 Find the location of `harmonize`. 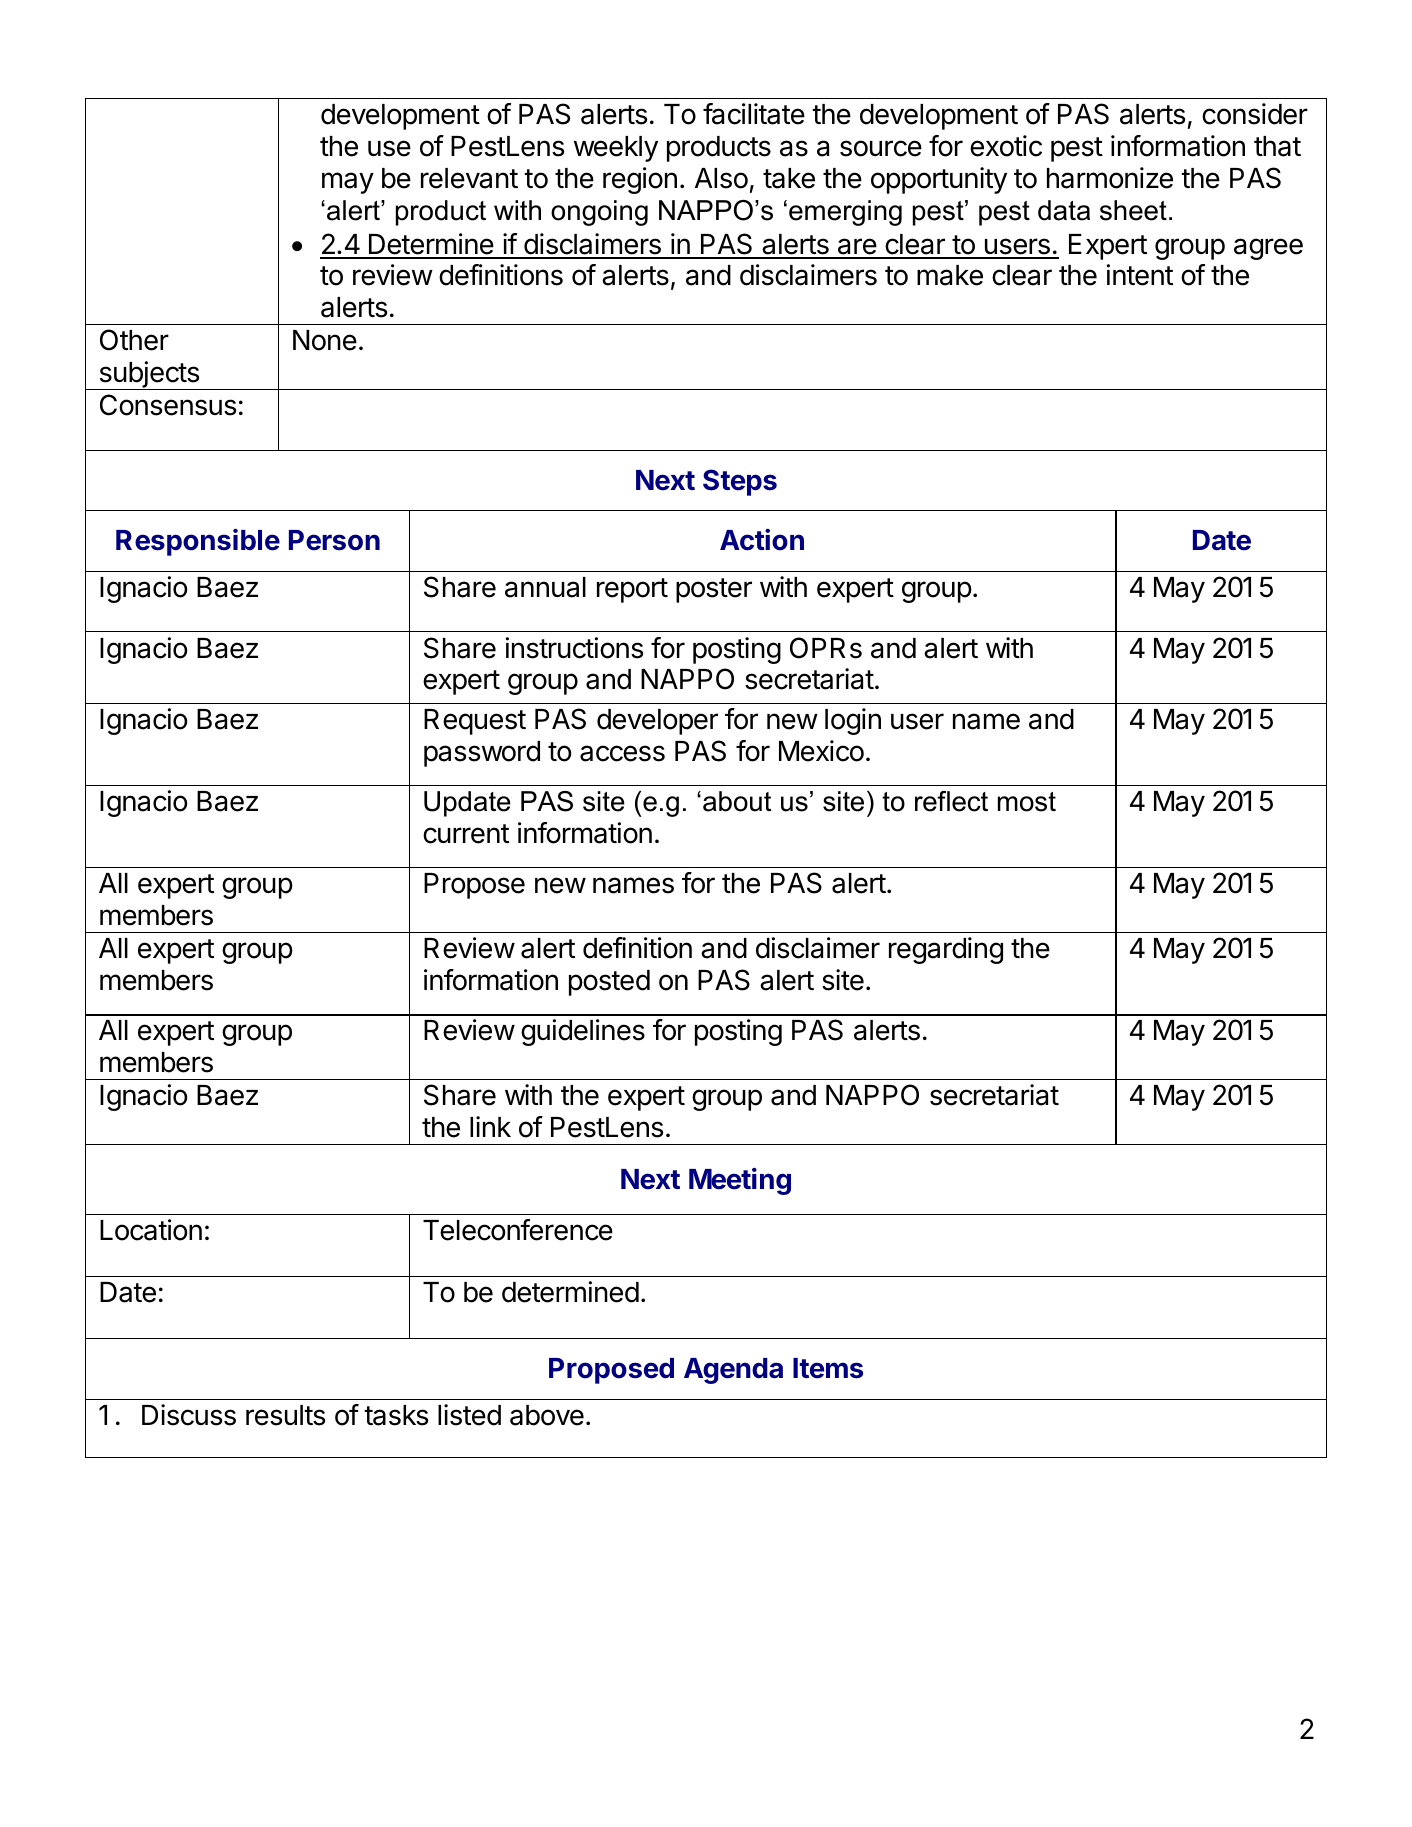

harmonize is located at coordinates (1110, 178).
